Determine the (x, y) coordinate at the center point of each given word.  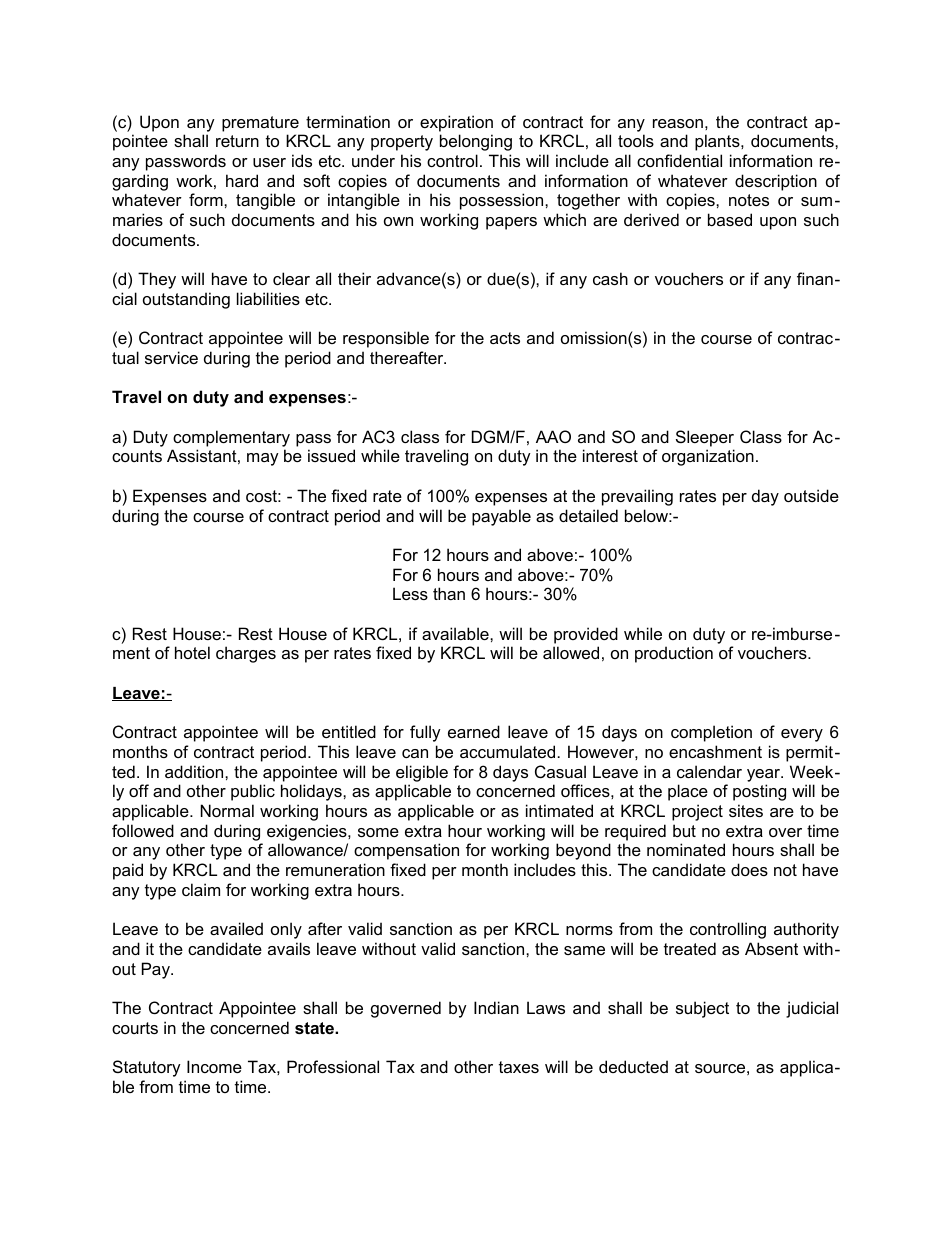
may (263, 459)
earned (474, 731)
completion (711, 733)
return (237, 141)
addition (195, 771)
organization (708, 457)
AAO (553, 436)
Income (214, 1066)
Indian (496, 1007)
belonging (476, 142)
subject (702, 1009)
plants (718, 142)
